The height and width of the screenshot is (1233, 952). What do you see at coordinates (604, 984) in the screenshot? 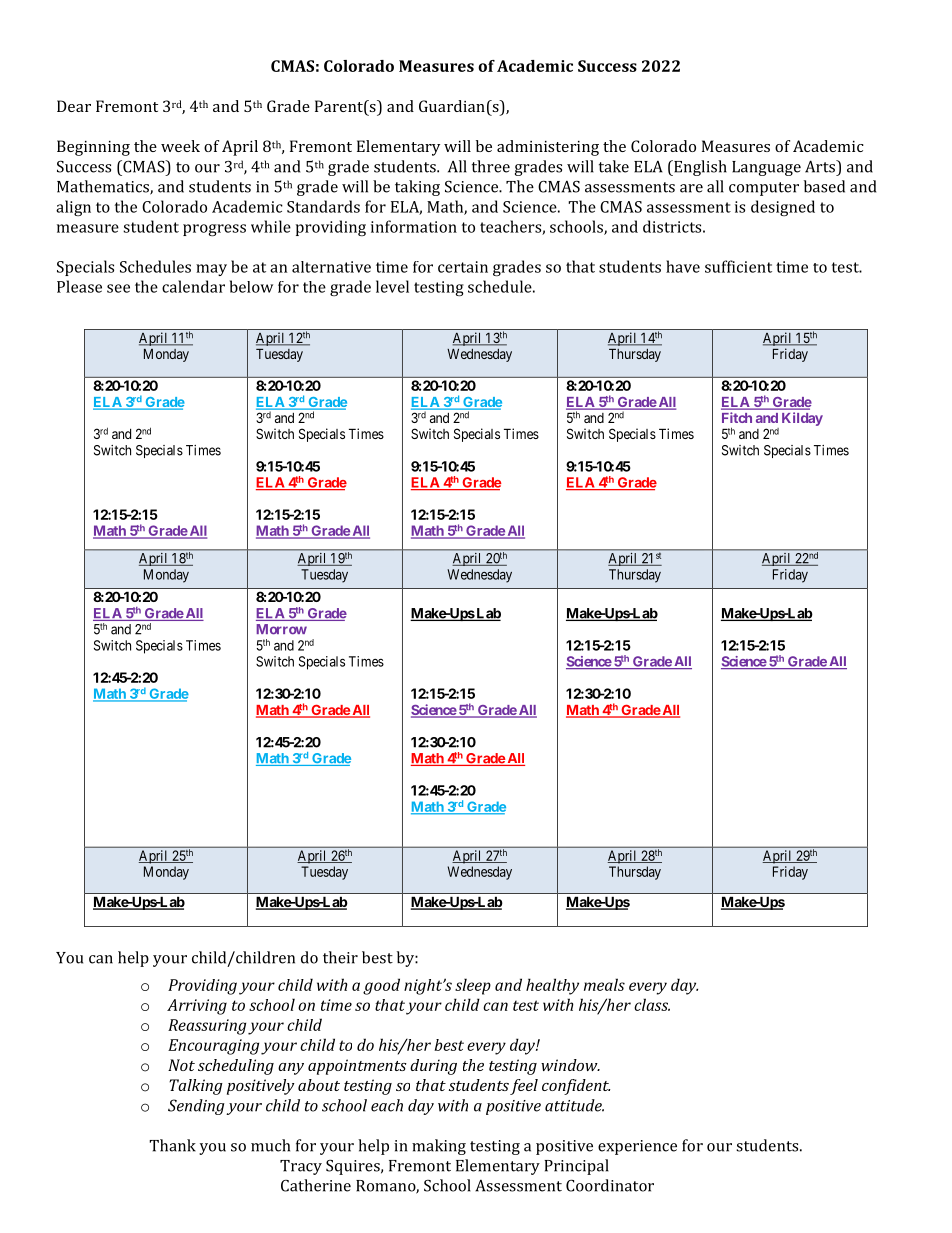
I see `meals` at bounding box center [604, 984].
